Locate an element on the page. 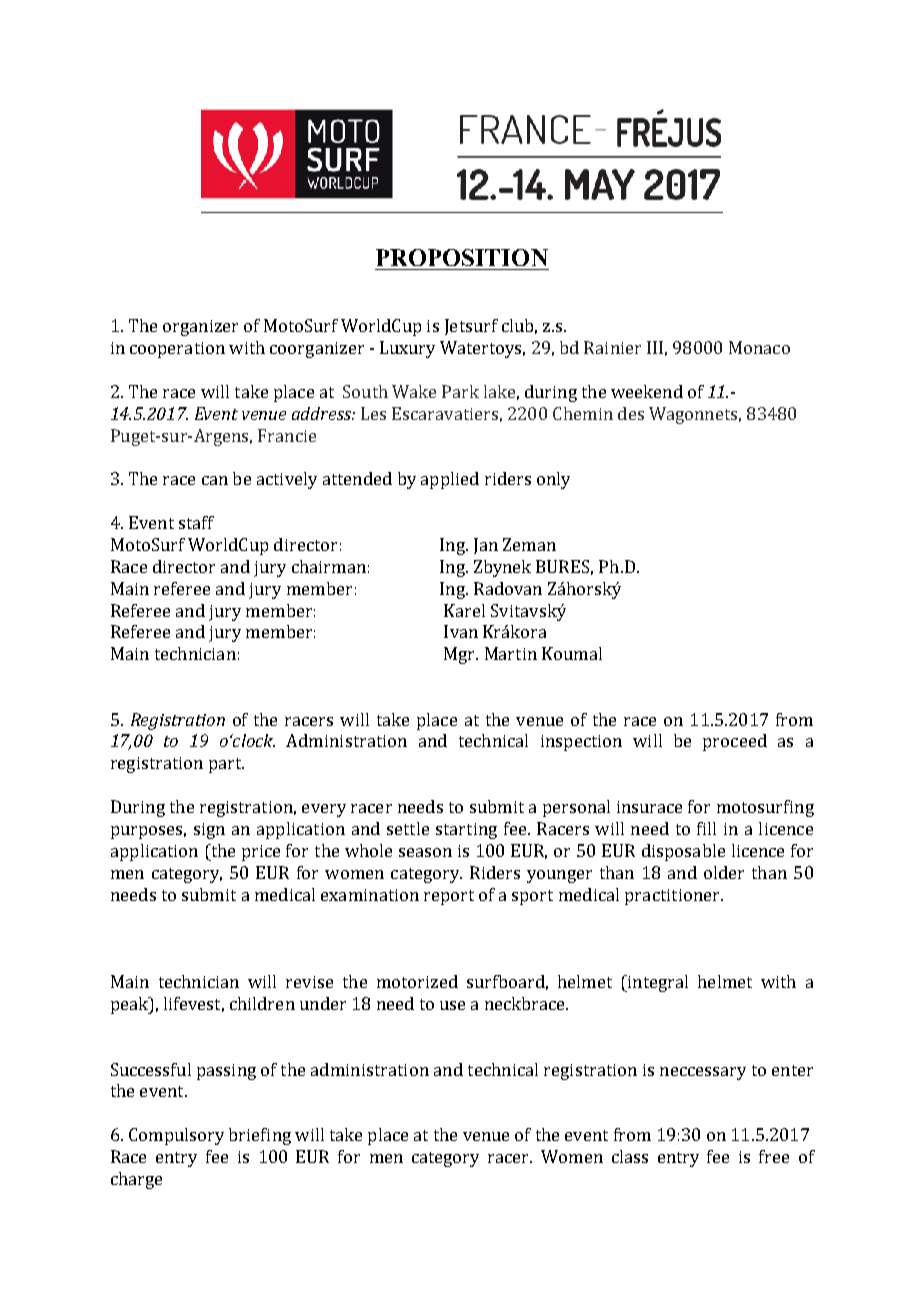 The image size is (924, 1308). Compulsory is located at coordinates (176, 1136).
